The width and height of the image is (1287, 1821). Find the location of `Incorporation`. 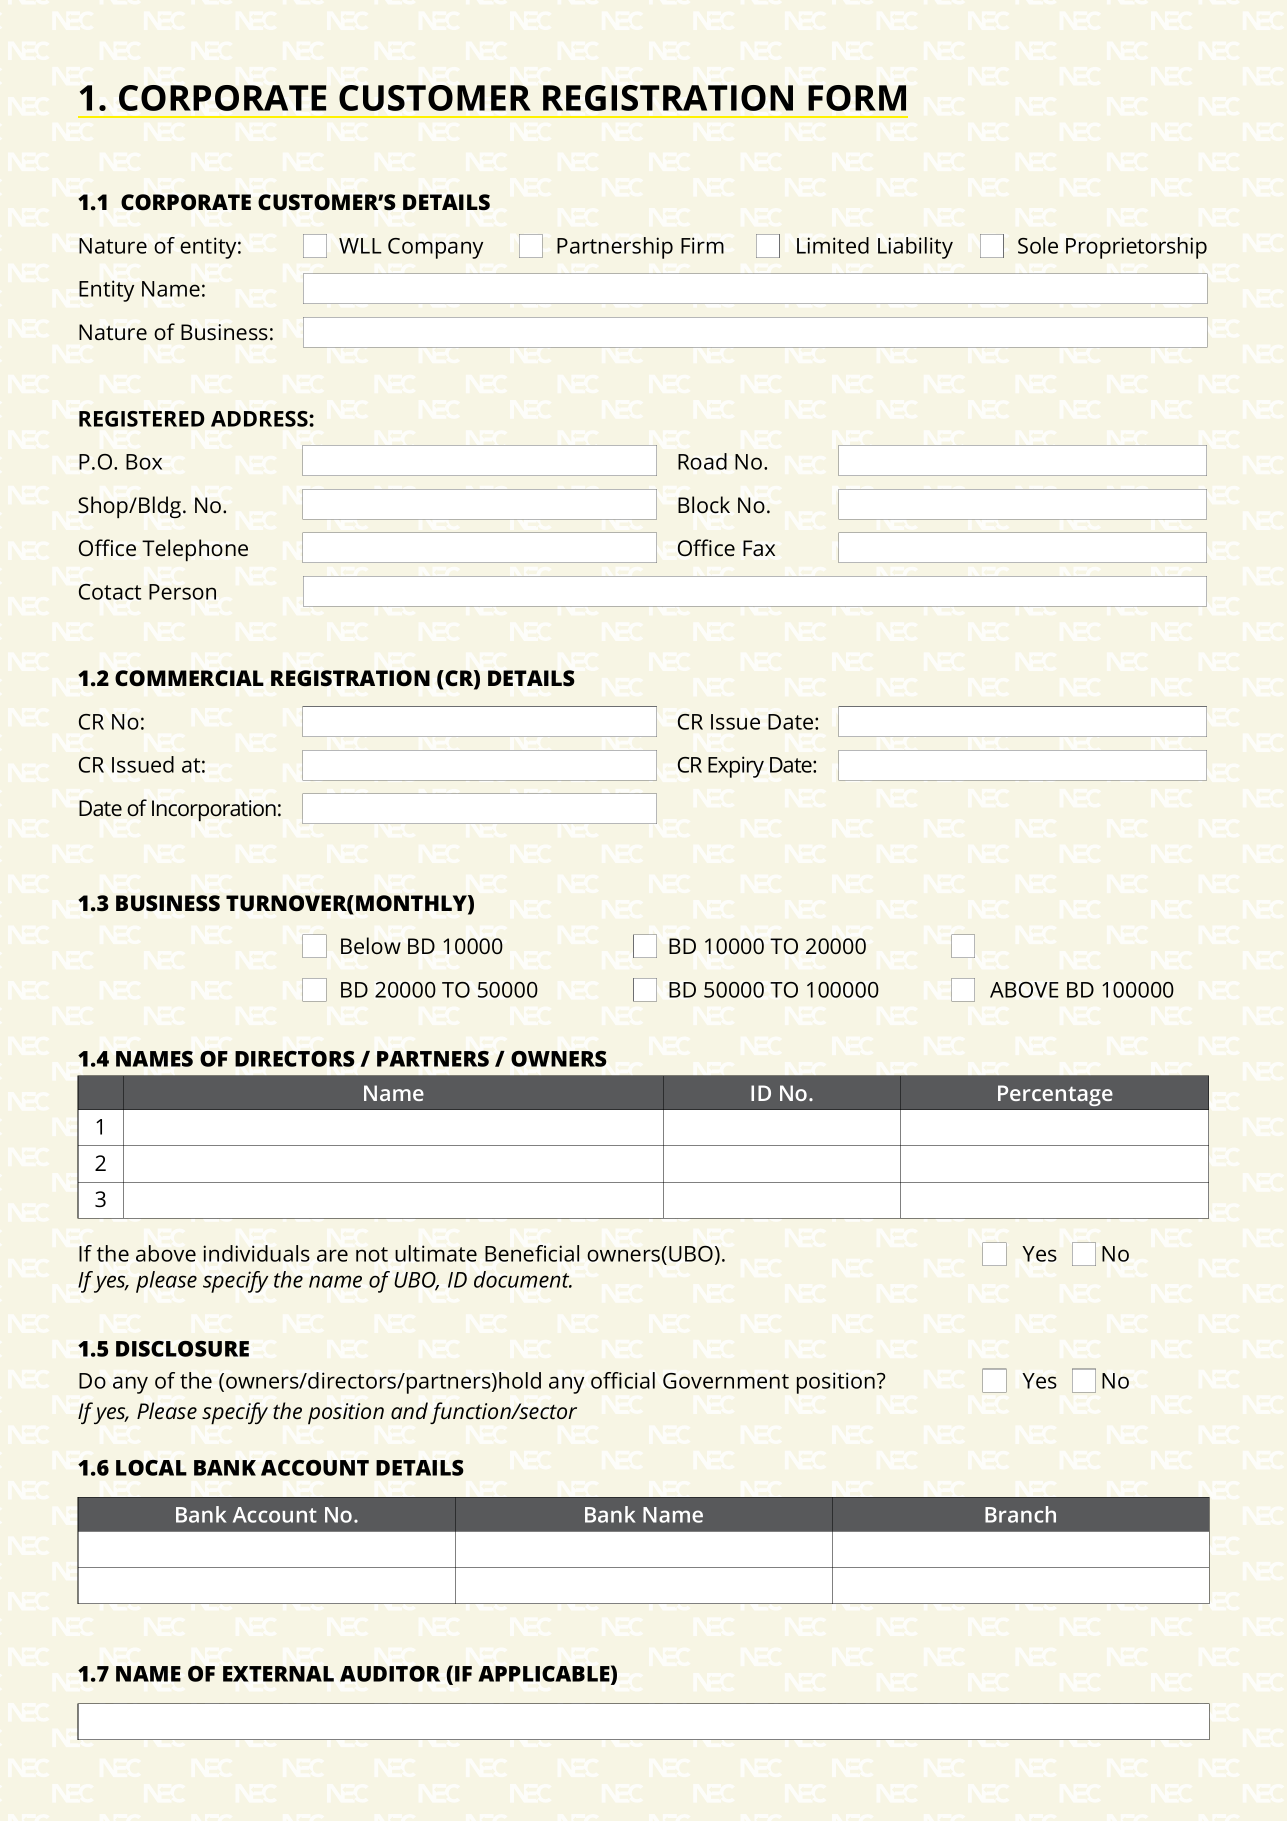

Incorporation is located at coordinates (214, 810).
